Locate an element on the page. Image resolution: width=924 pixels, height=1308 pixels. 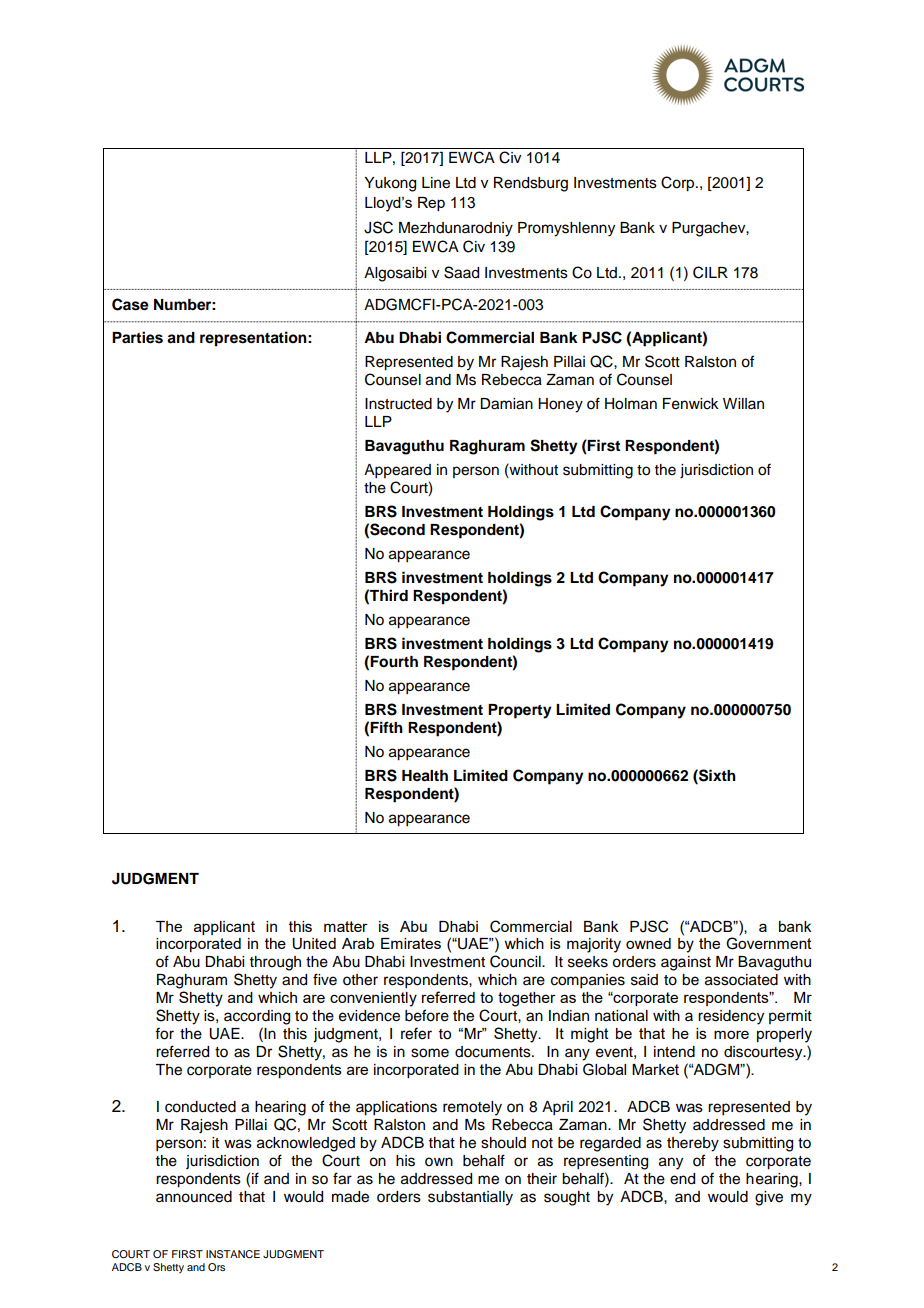
Case is located at coordinates (130, 304).
